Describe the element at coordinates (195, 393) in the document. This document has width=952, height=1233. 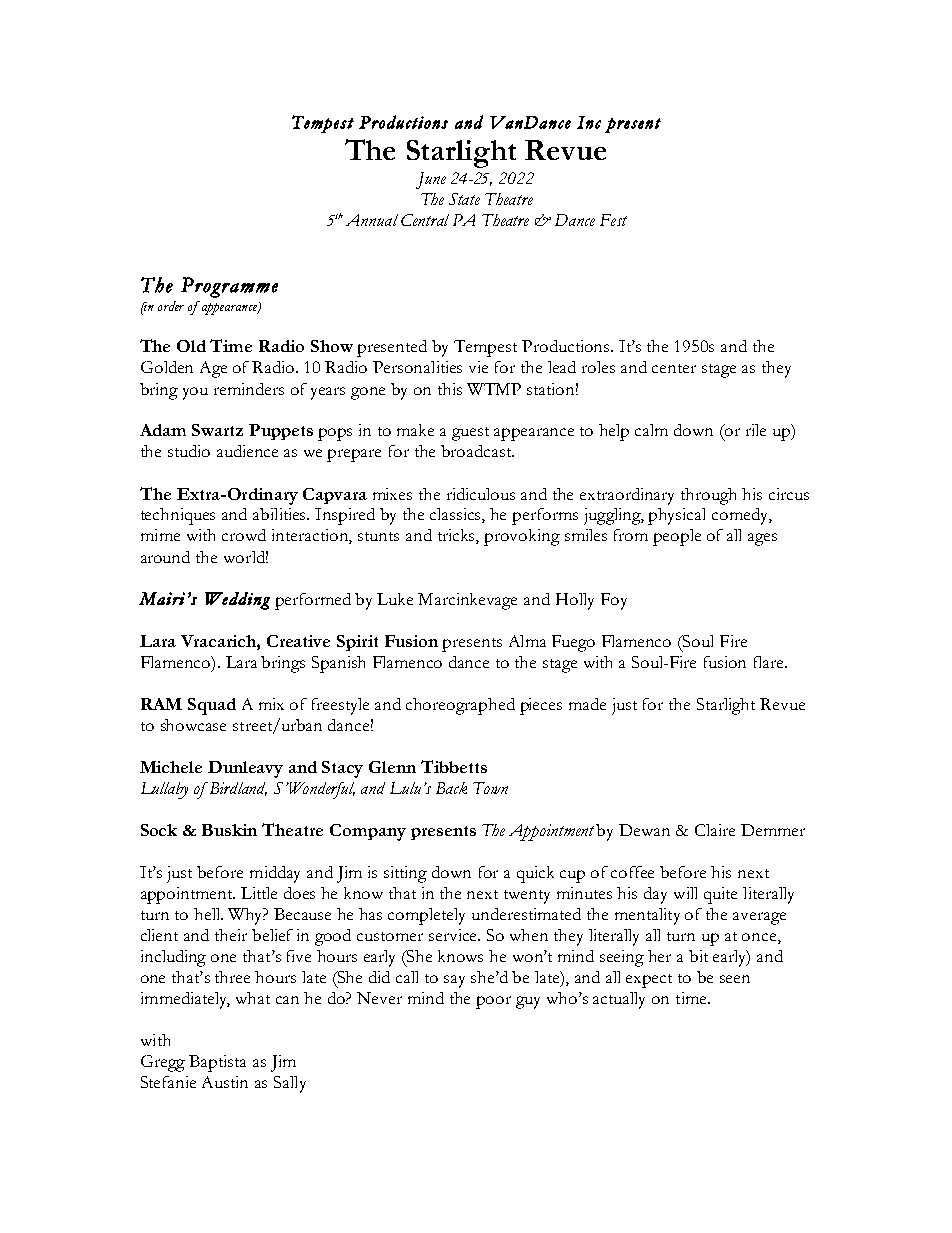
I see `you` at that location.
